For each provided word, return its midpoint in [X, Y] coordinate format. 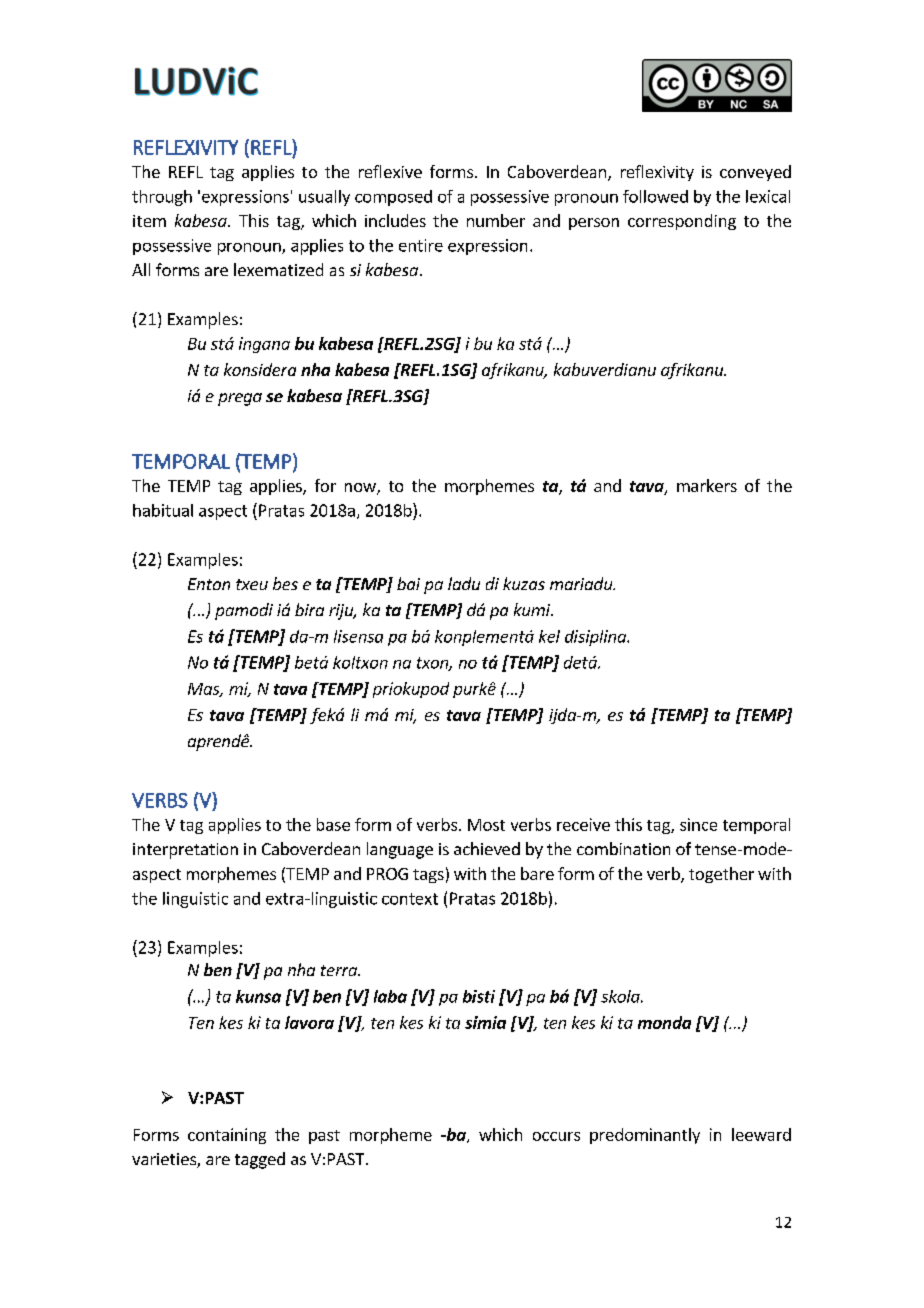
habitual [163, 510]
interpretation [185, 851]
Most [486, 825]
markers [707, 485]
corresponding [682, 222]
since [698, 824]
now [361, 489]
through [162, 198]
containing [227, 1136]
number [496, 220]
